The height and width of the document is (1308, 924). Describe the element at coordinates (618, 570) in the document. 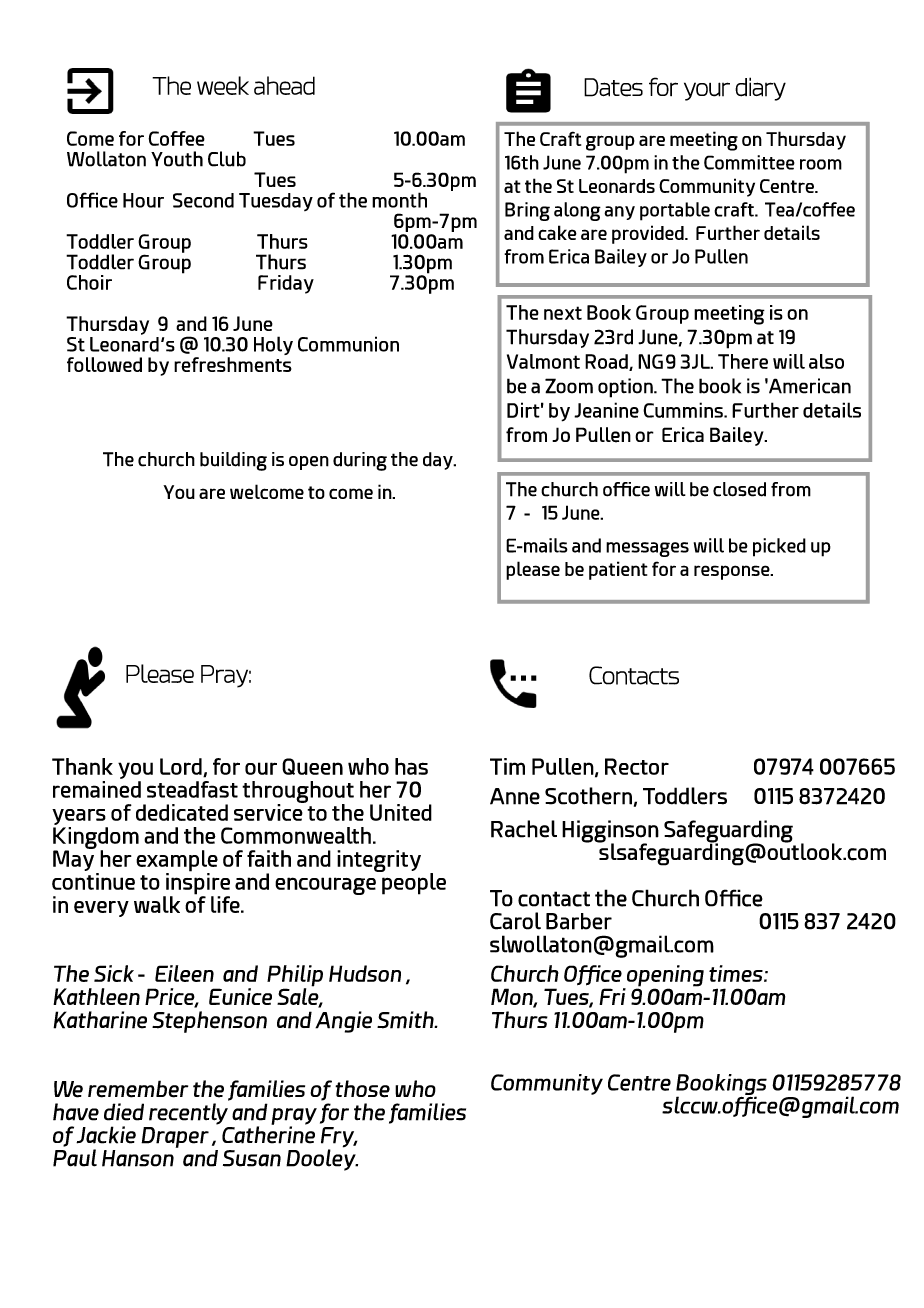

I see `patient` at that location.
